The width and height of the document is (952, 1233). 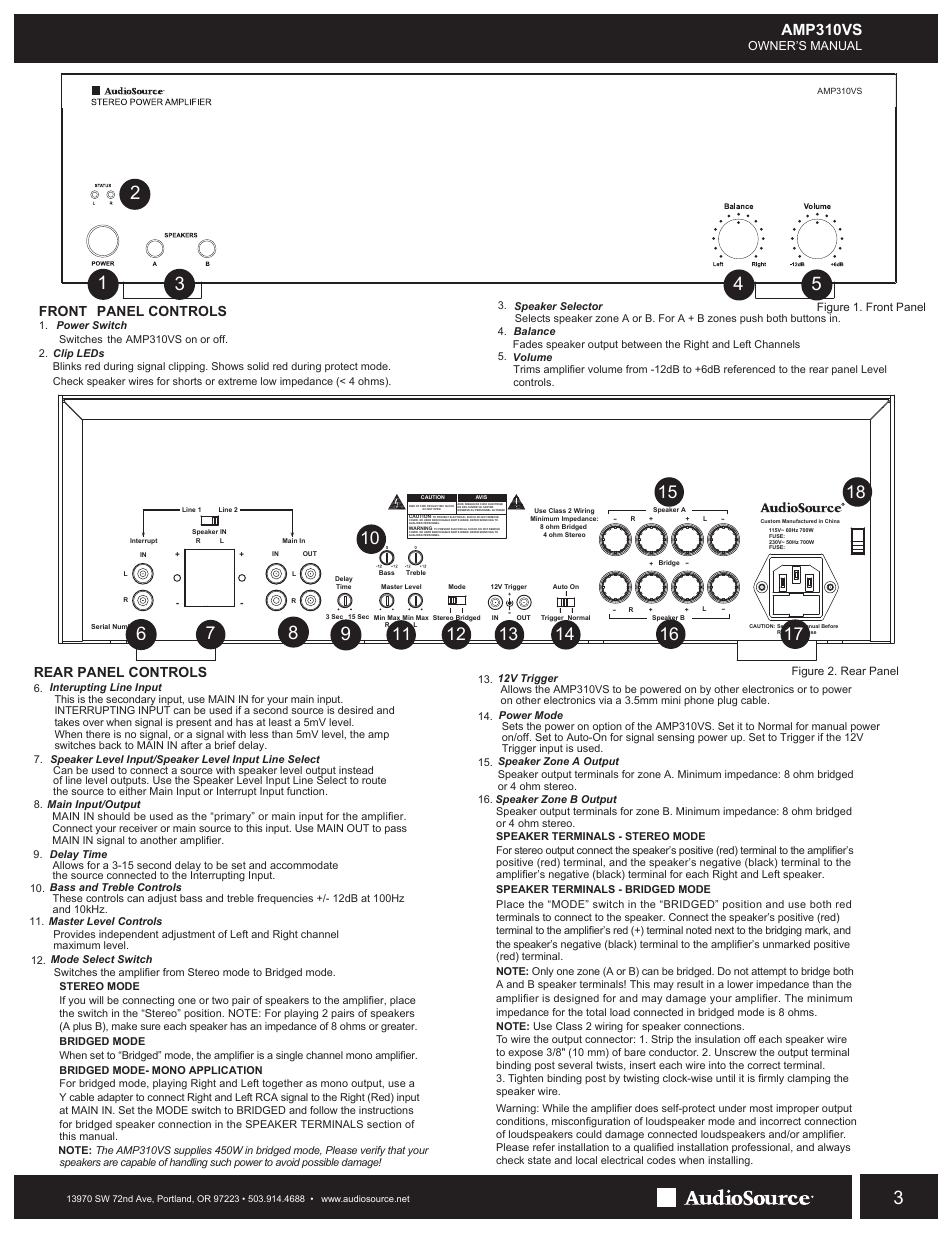 What do you see at coordinates (724, 930) in the document?
I see `next` at bounding box center [724, 930].
